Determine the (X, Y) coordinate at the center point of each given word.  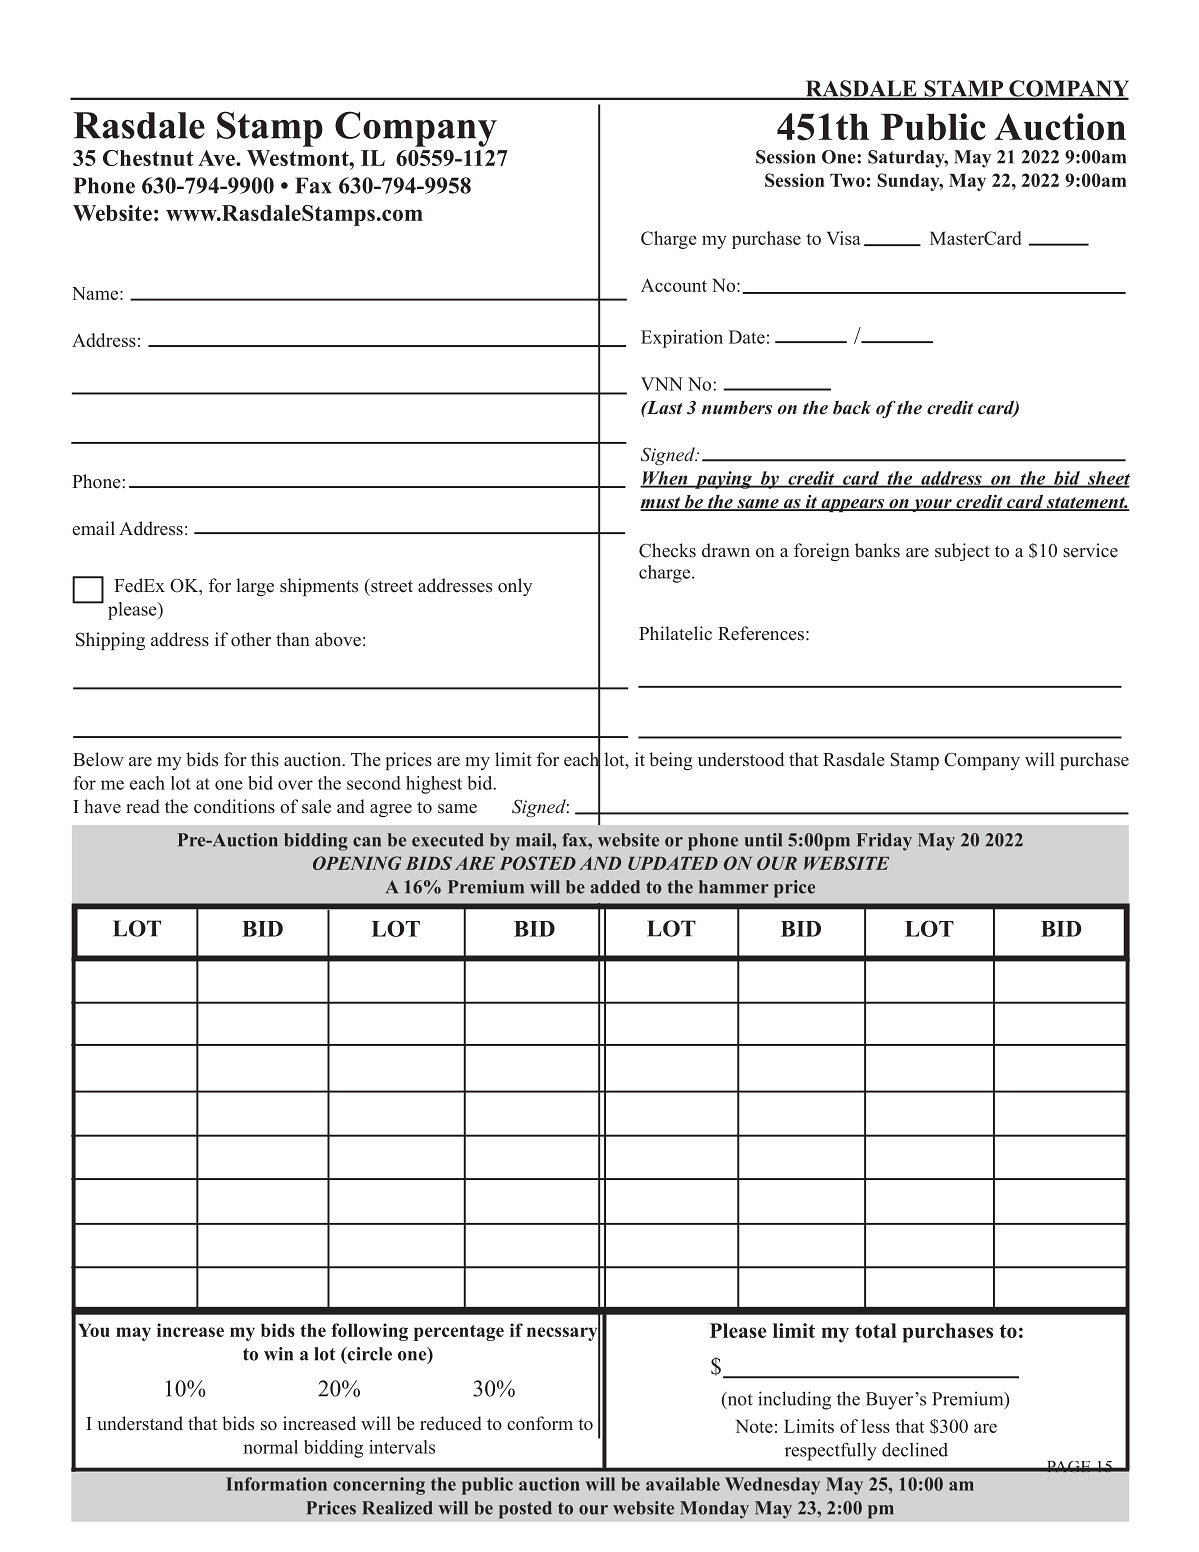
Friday (884, 842)
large (255, 587)
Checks (667, 550)
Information (276, 1484)
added (615, 887)
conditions (234, 806)
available (683, 1484)
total (875, 1330)
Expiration (682, 339)
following (369, 1332)
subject (962, 552)
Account (674, 285)
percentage (459, 1332)
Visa (844, 238)
